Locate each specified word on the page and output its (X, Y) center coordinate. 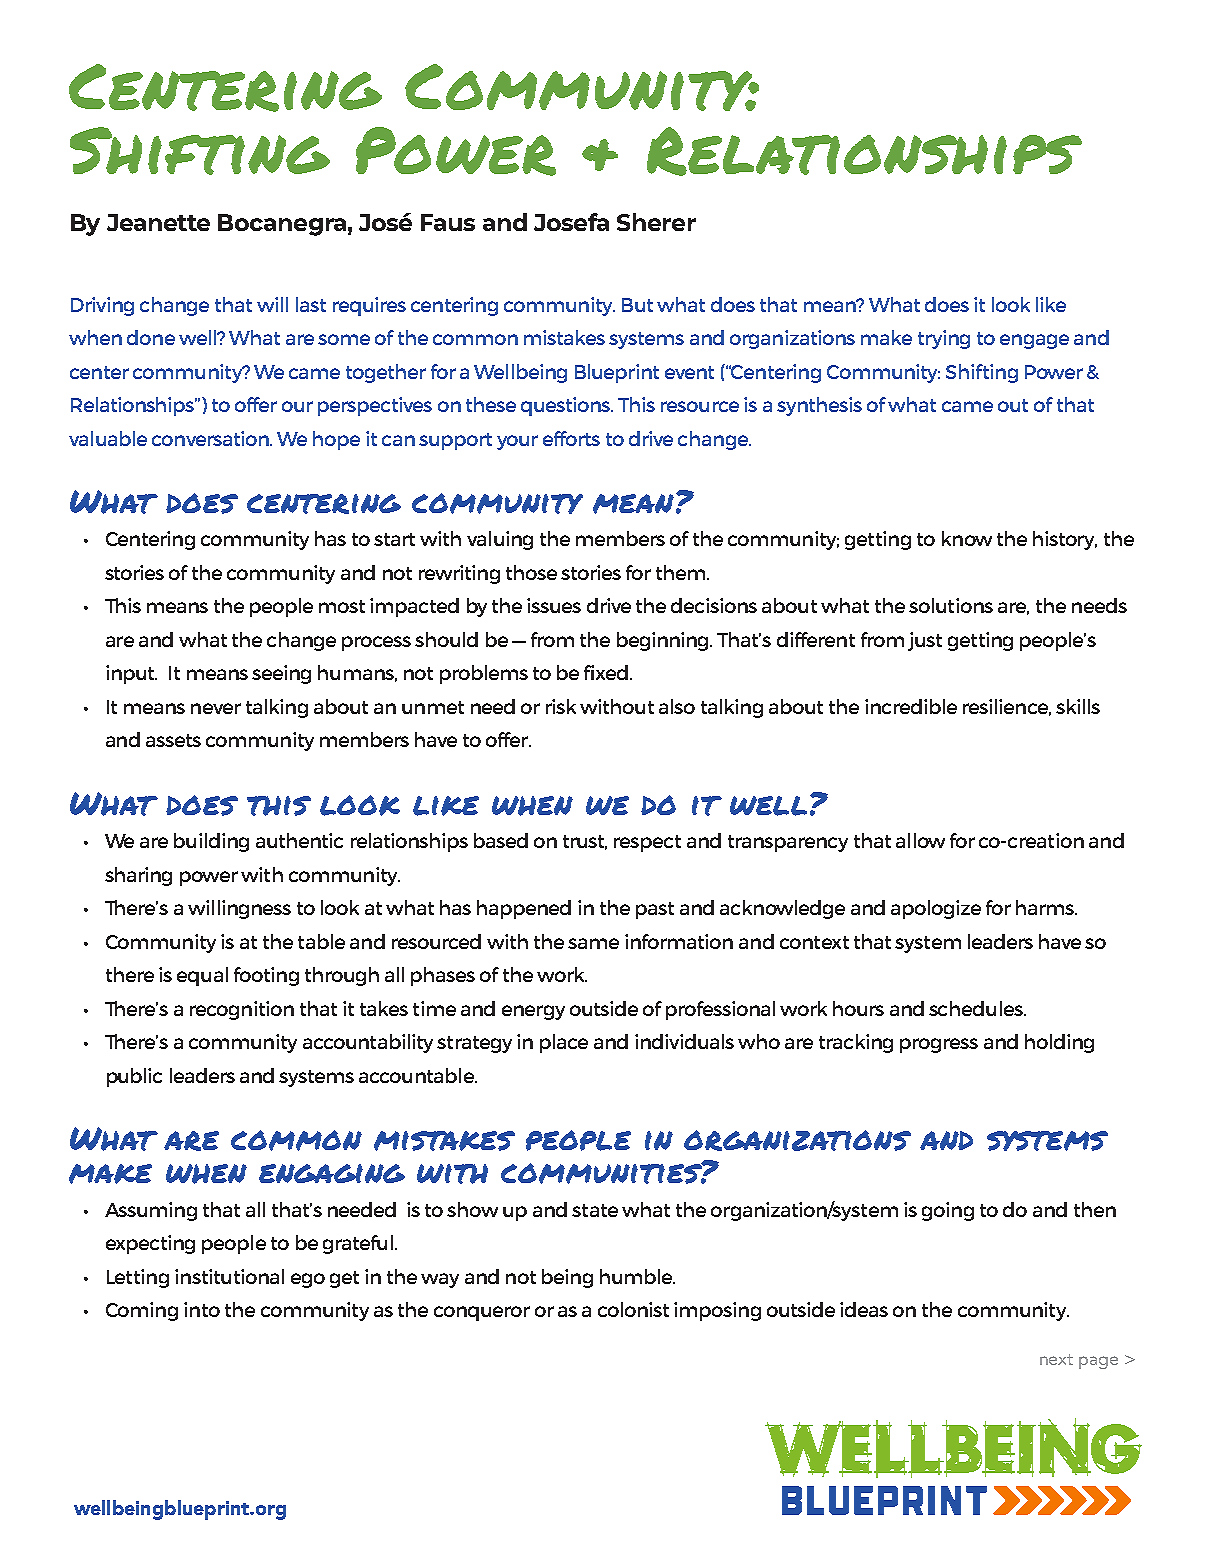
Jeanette (158, 222)
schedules (977, 1008)
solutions (951, 605)
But (637, 305)
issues (554, 605)
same (593, 943)
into (202, 1309)
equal (202, 976)
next (1056, 1359)
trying (944, 339)
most (342, 606)
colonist (633, 1309)
